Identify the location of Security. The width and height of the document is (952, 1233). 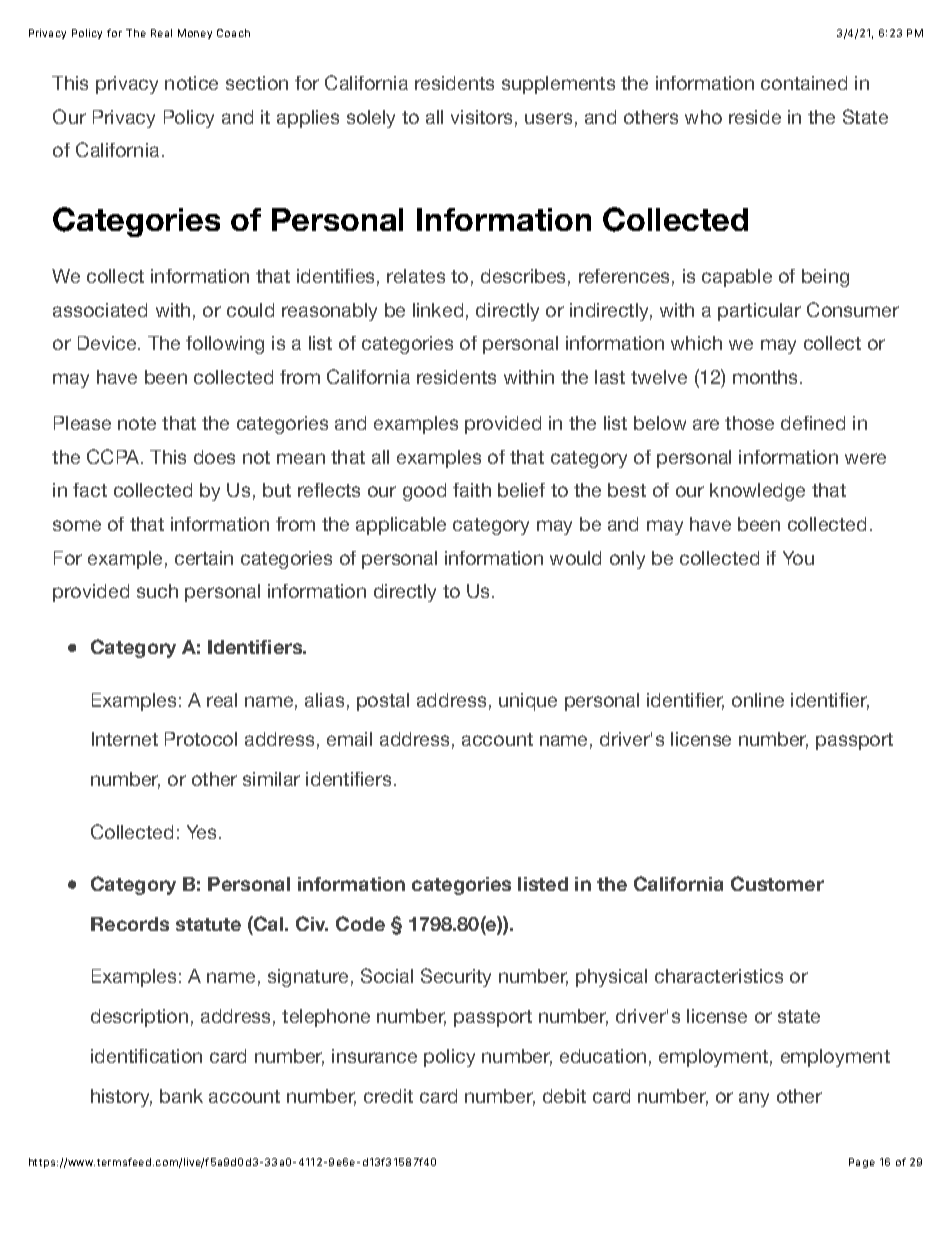
(456, 977).
